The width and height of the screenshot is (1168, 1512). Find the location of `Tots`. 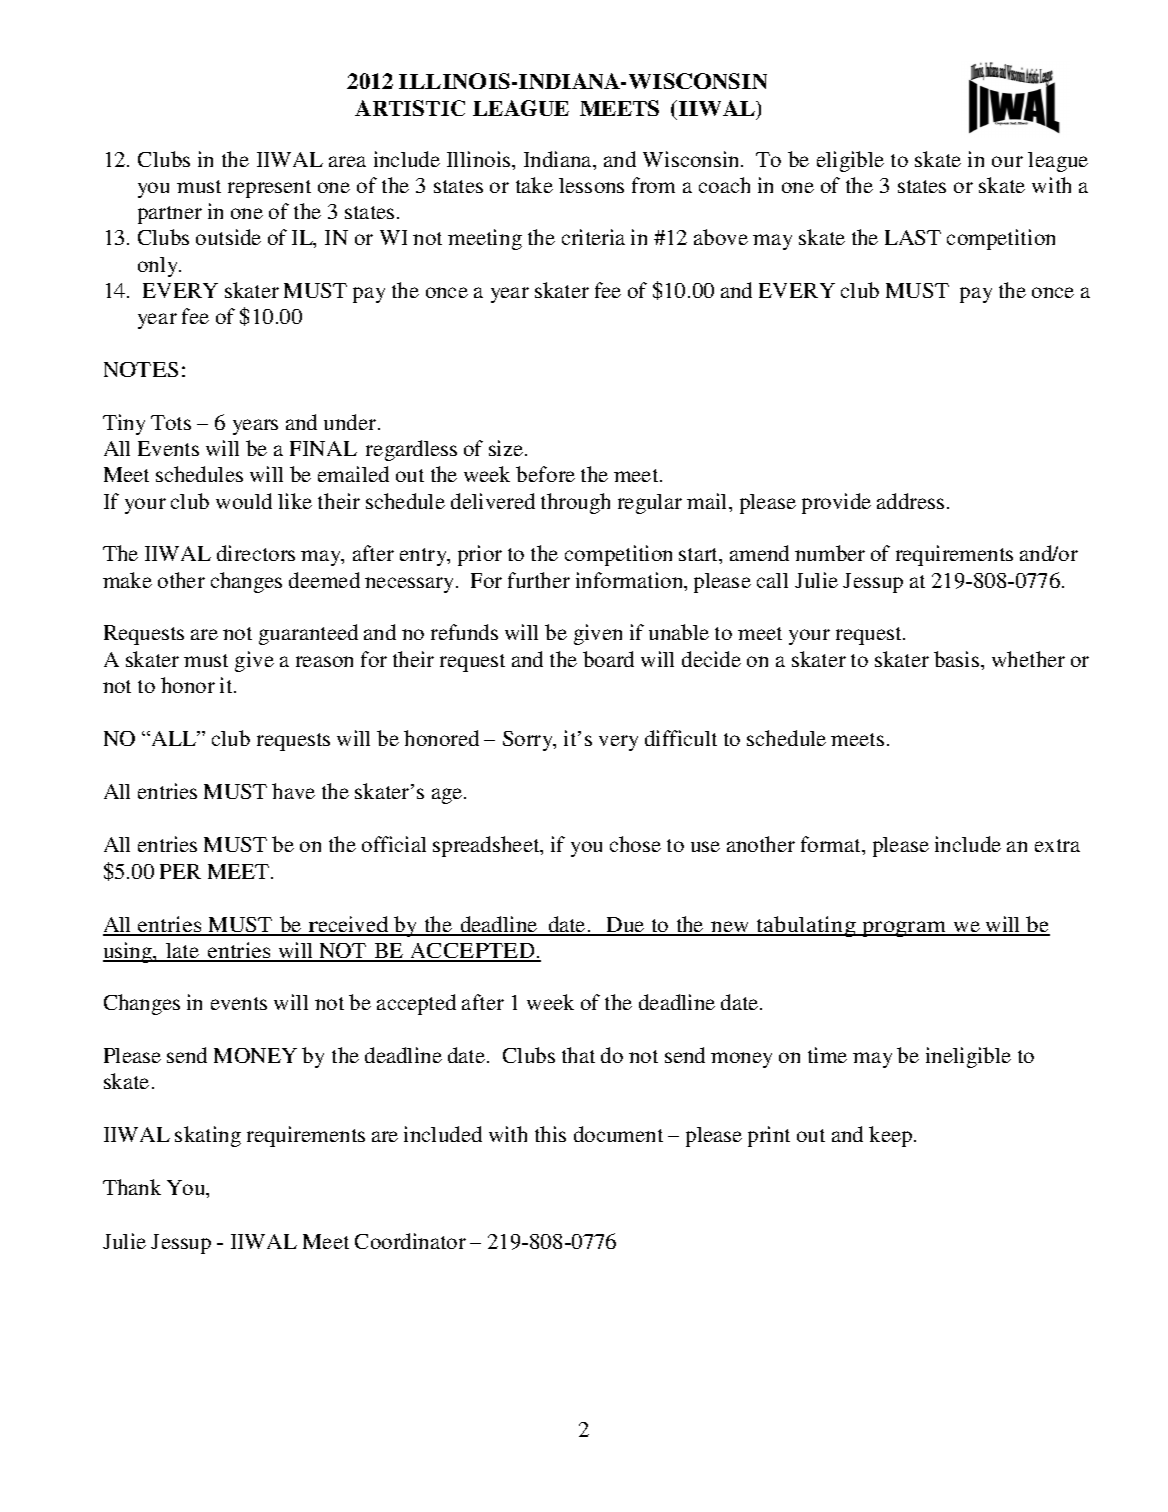

Tots is located at coordinates (171, 422).
